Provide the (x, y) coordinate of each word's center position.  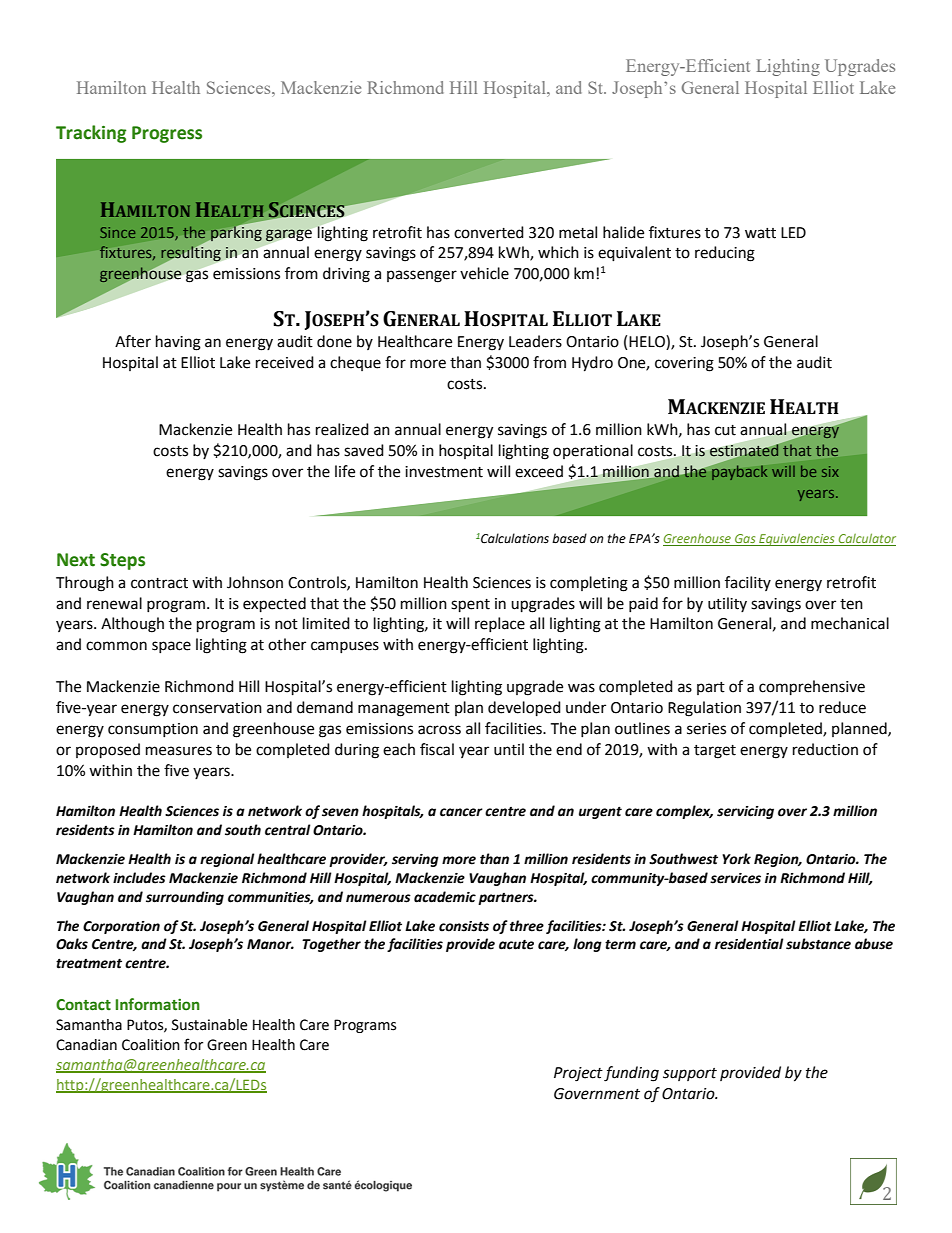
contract (159, 583)
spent (470, 606)
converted (489, 232)
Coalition (151, 1045)
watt (760, 233)
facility (748, 583)
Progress (167, 134)
